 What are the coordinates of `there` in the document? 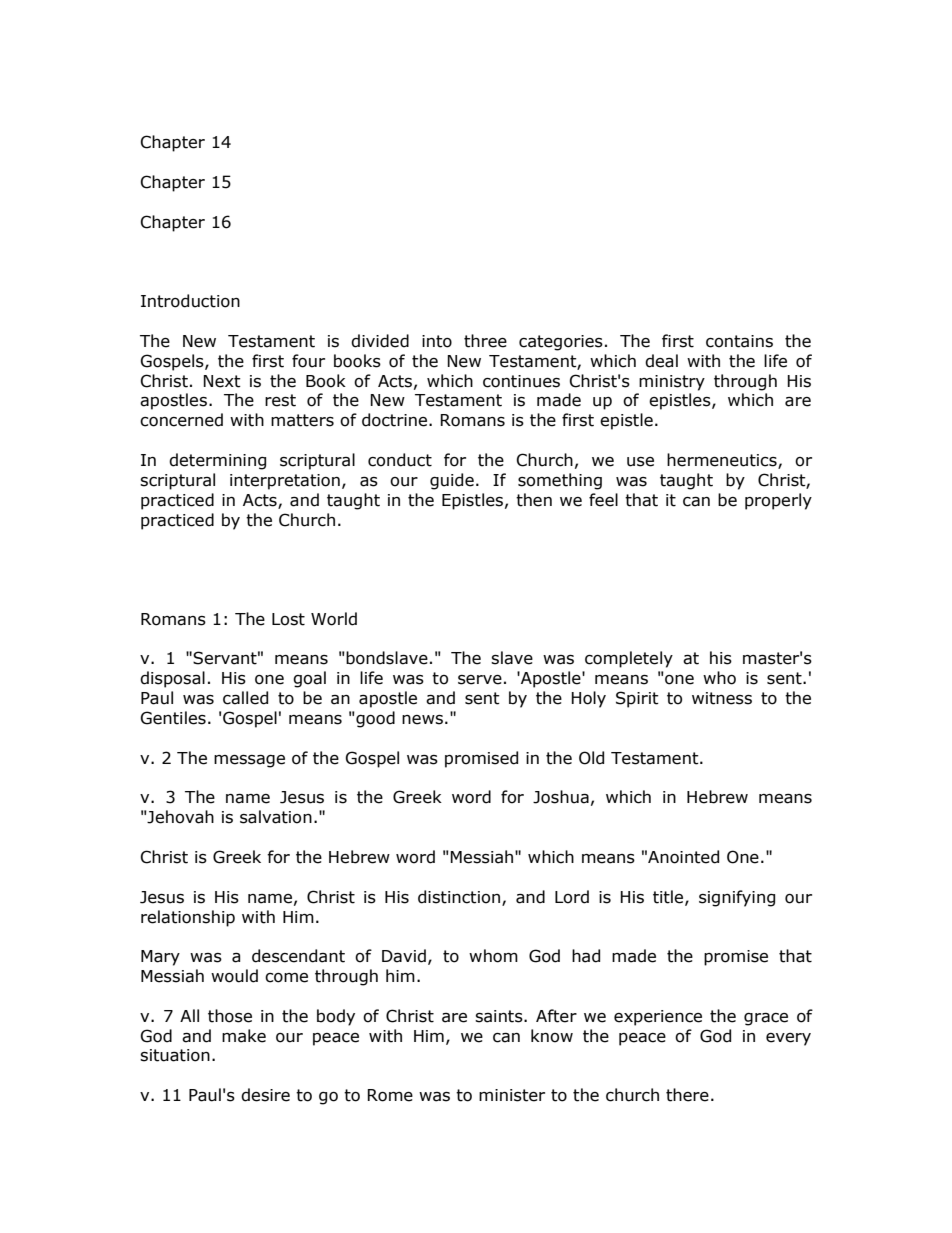 It's located at (687, 1095).
